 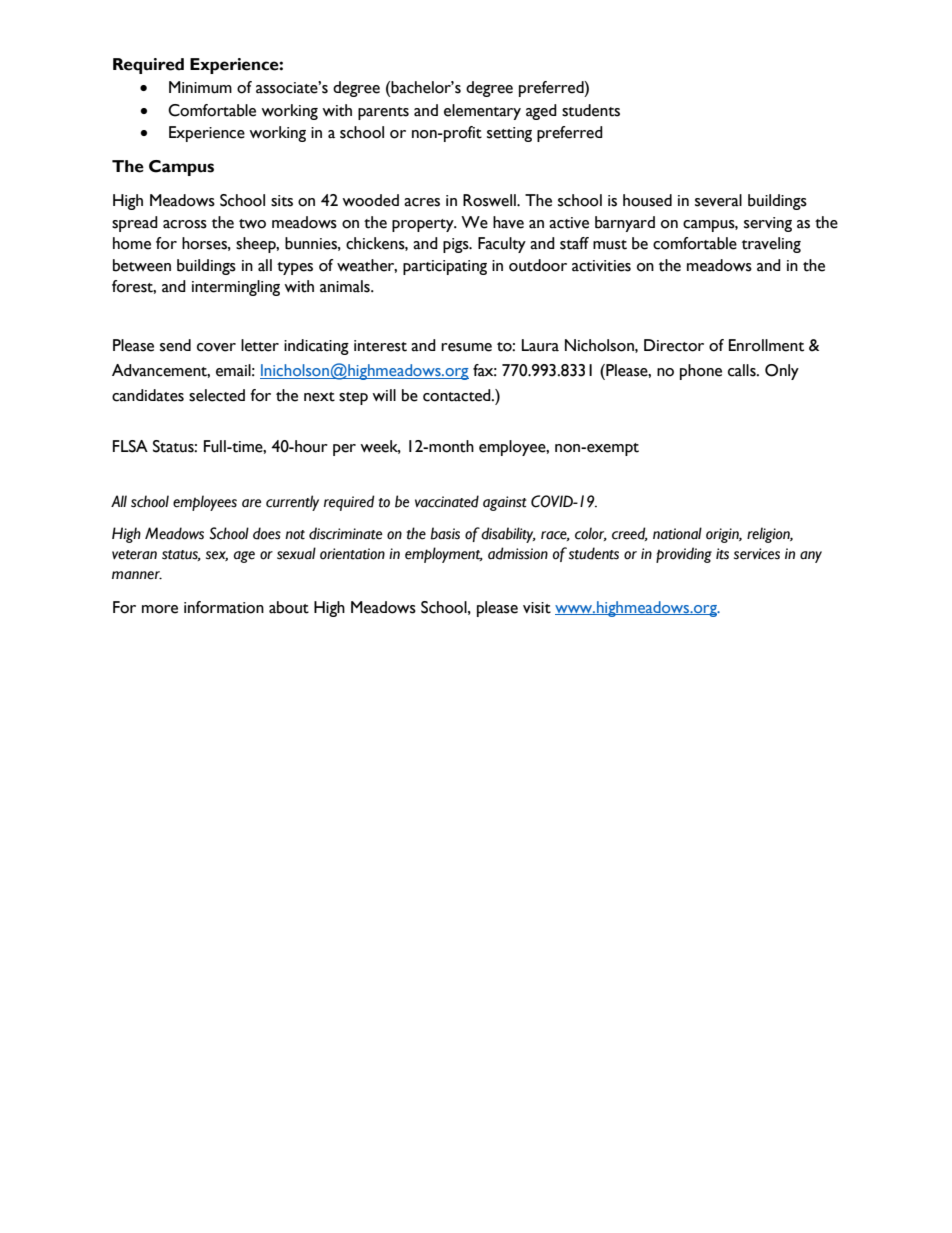 I want to click on resume, so click(x=466, y=347).
